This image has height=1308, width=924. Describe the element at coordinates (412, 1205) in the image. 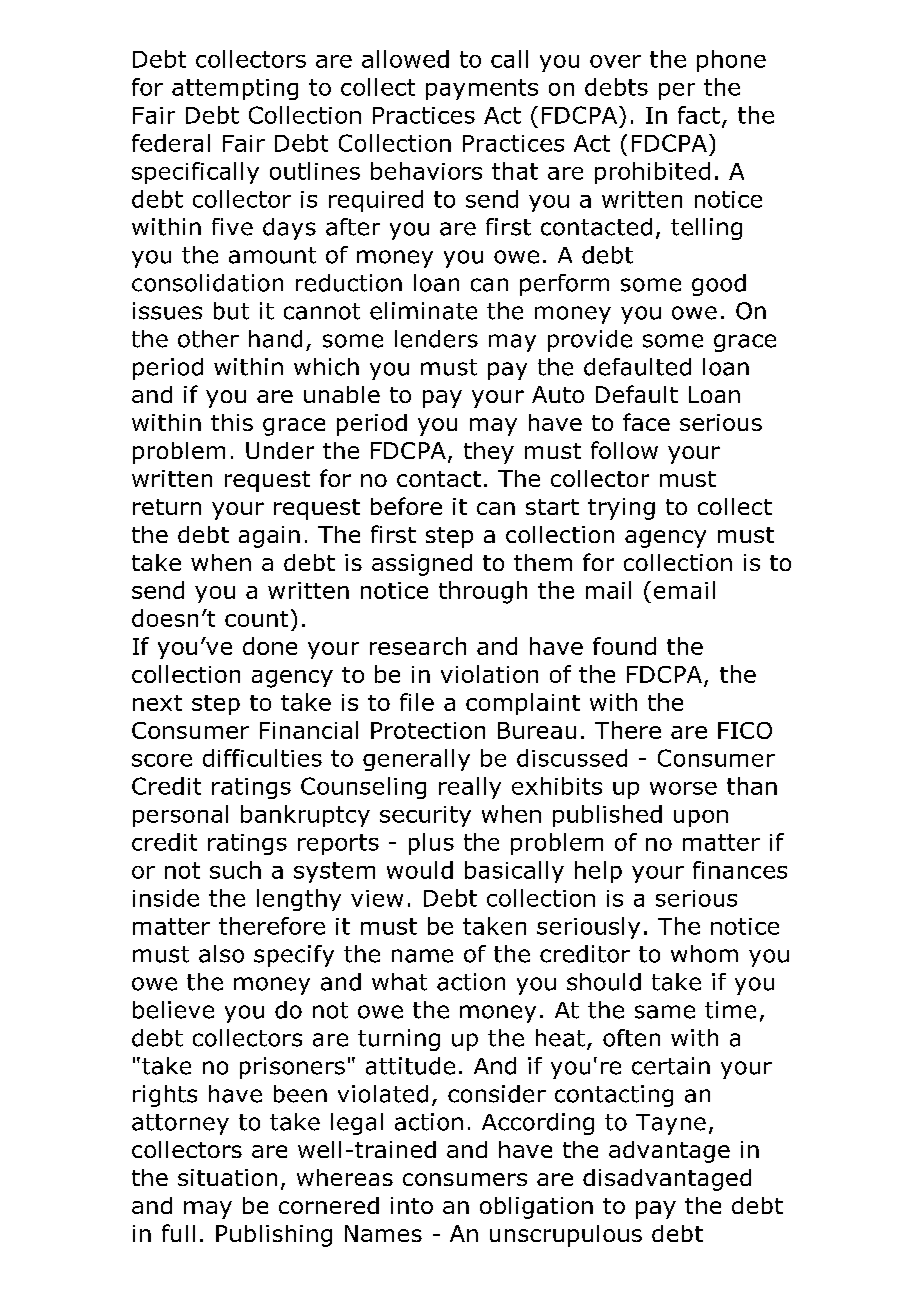

I see `into` at that location.
